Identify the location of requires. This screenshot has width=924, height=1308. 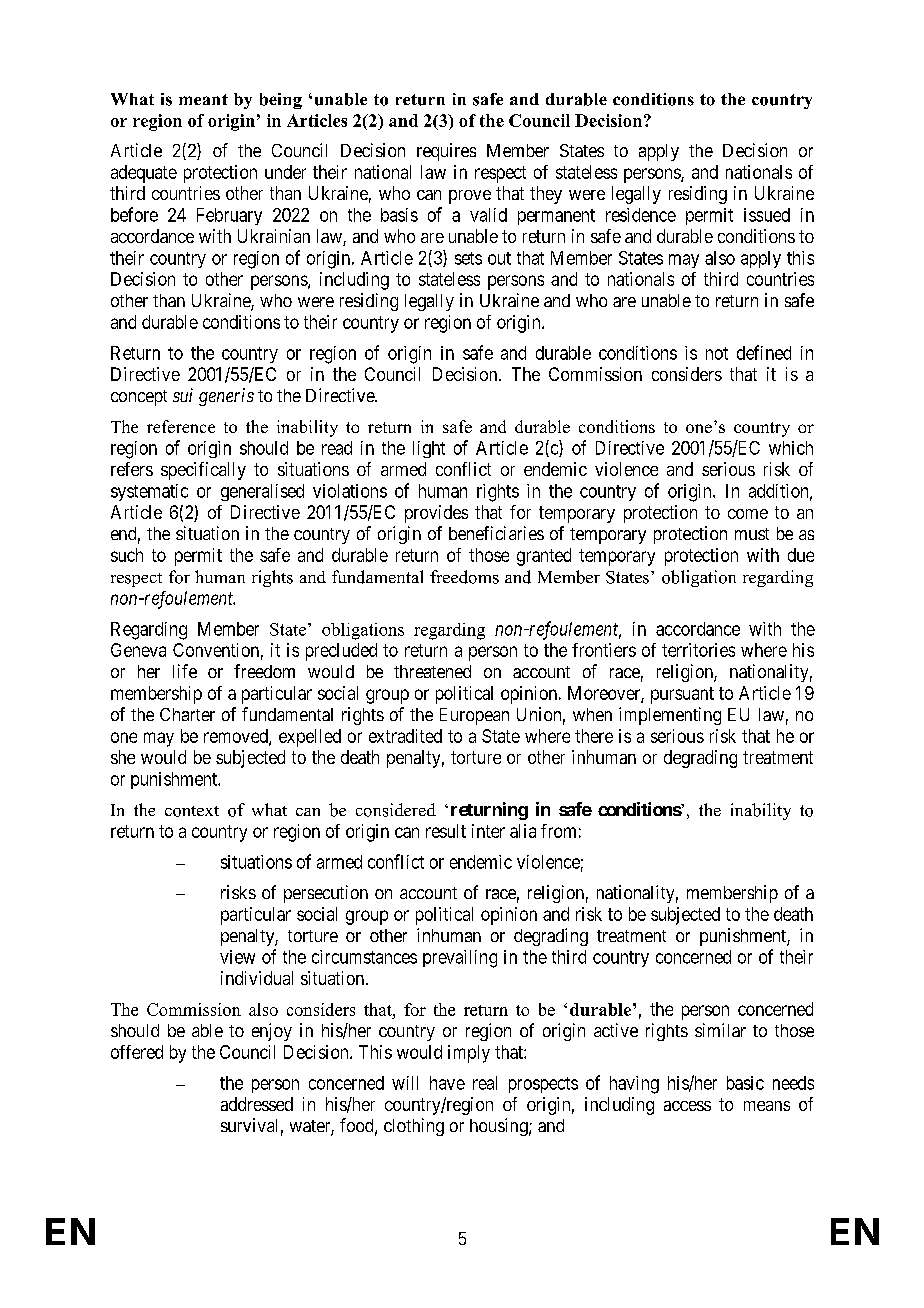
(446, 152).
